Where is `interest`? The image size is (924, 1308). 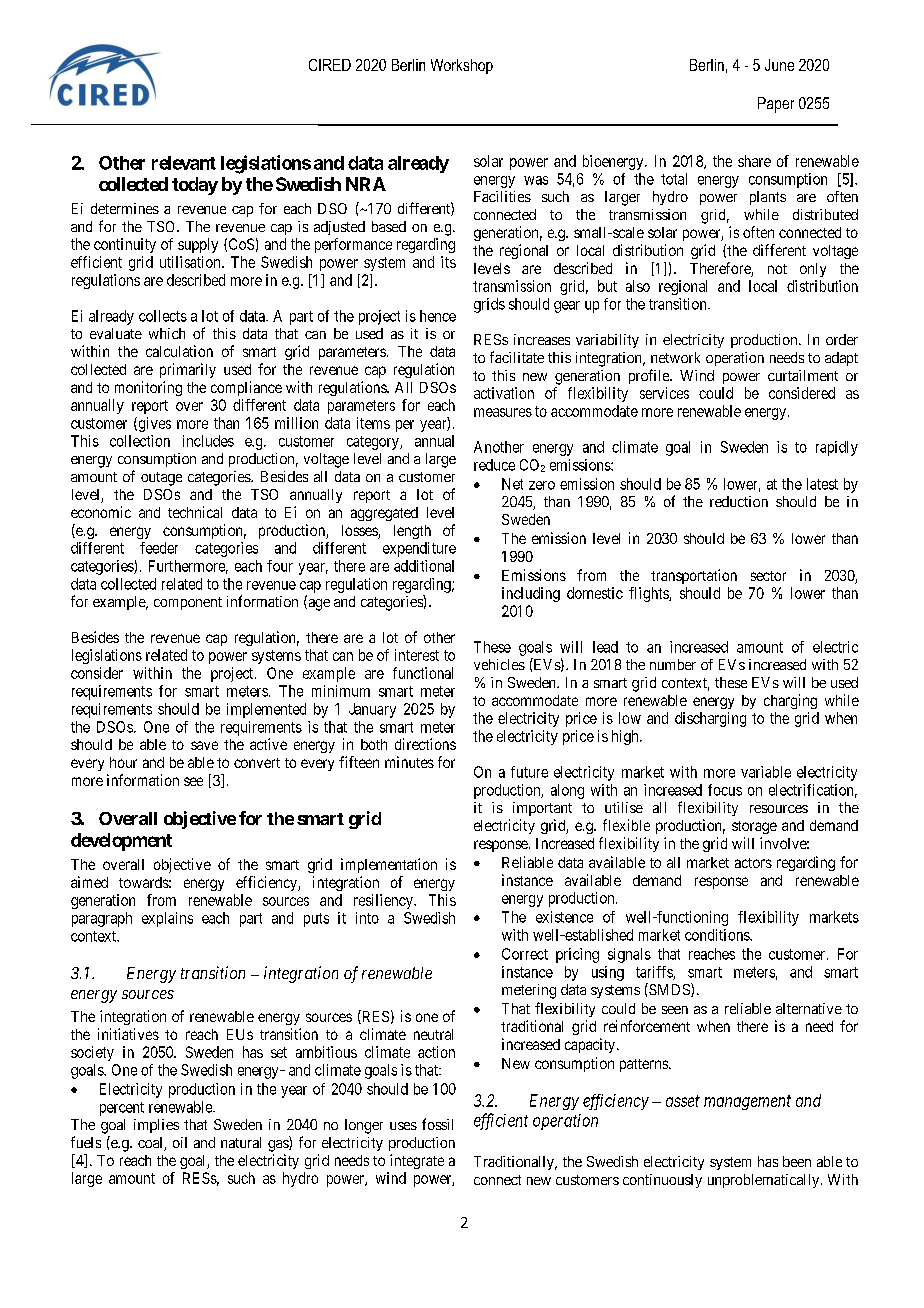 interest is located at coordinates (417, 655).
